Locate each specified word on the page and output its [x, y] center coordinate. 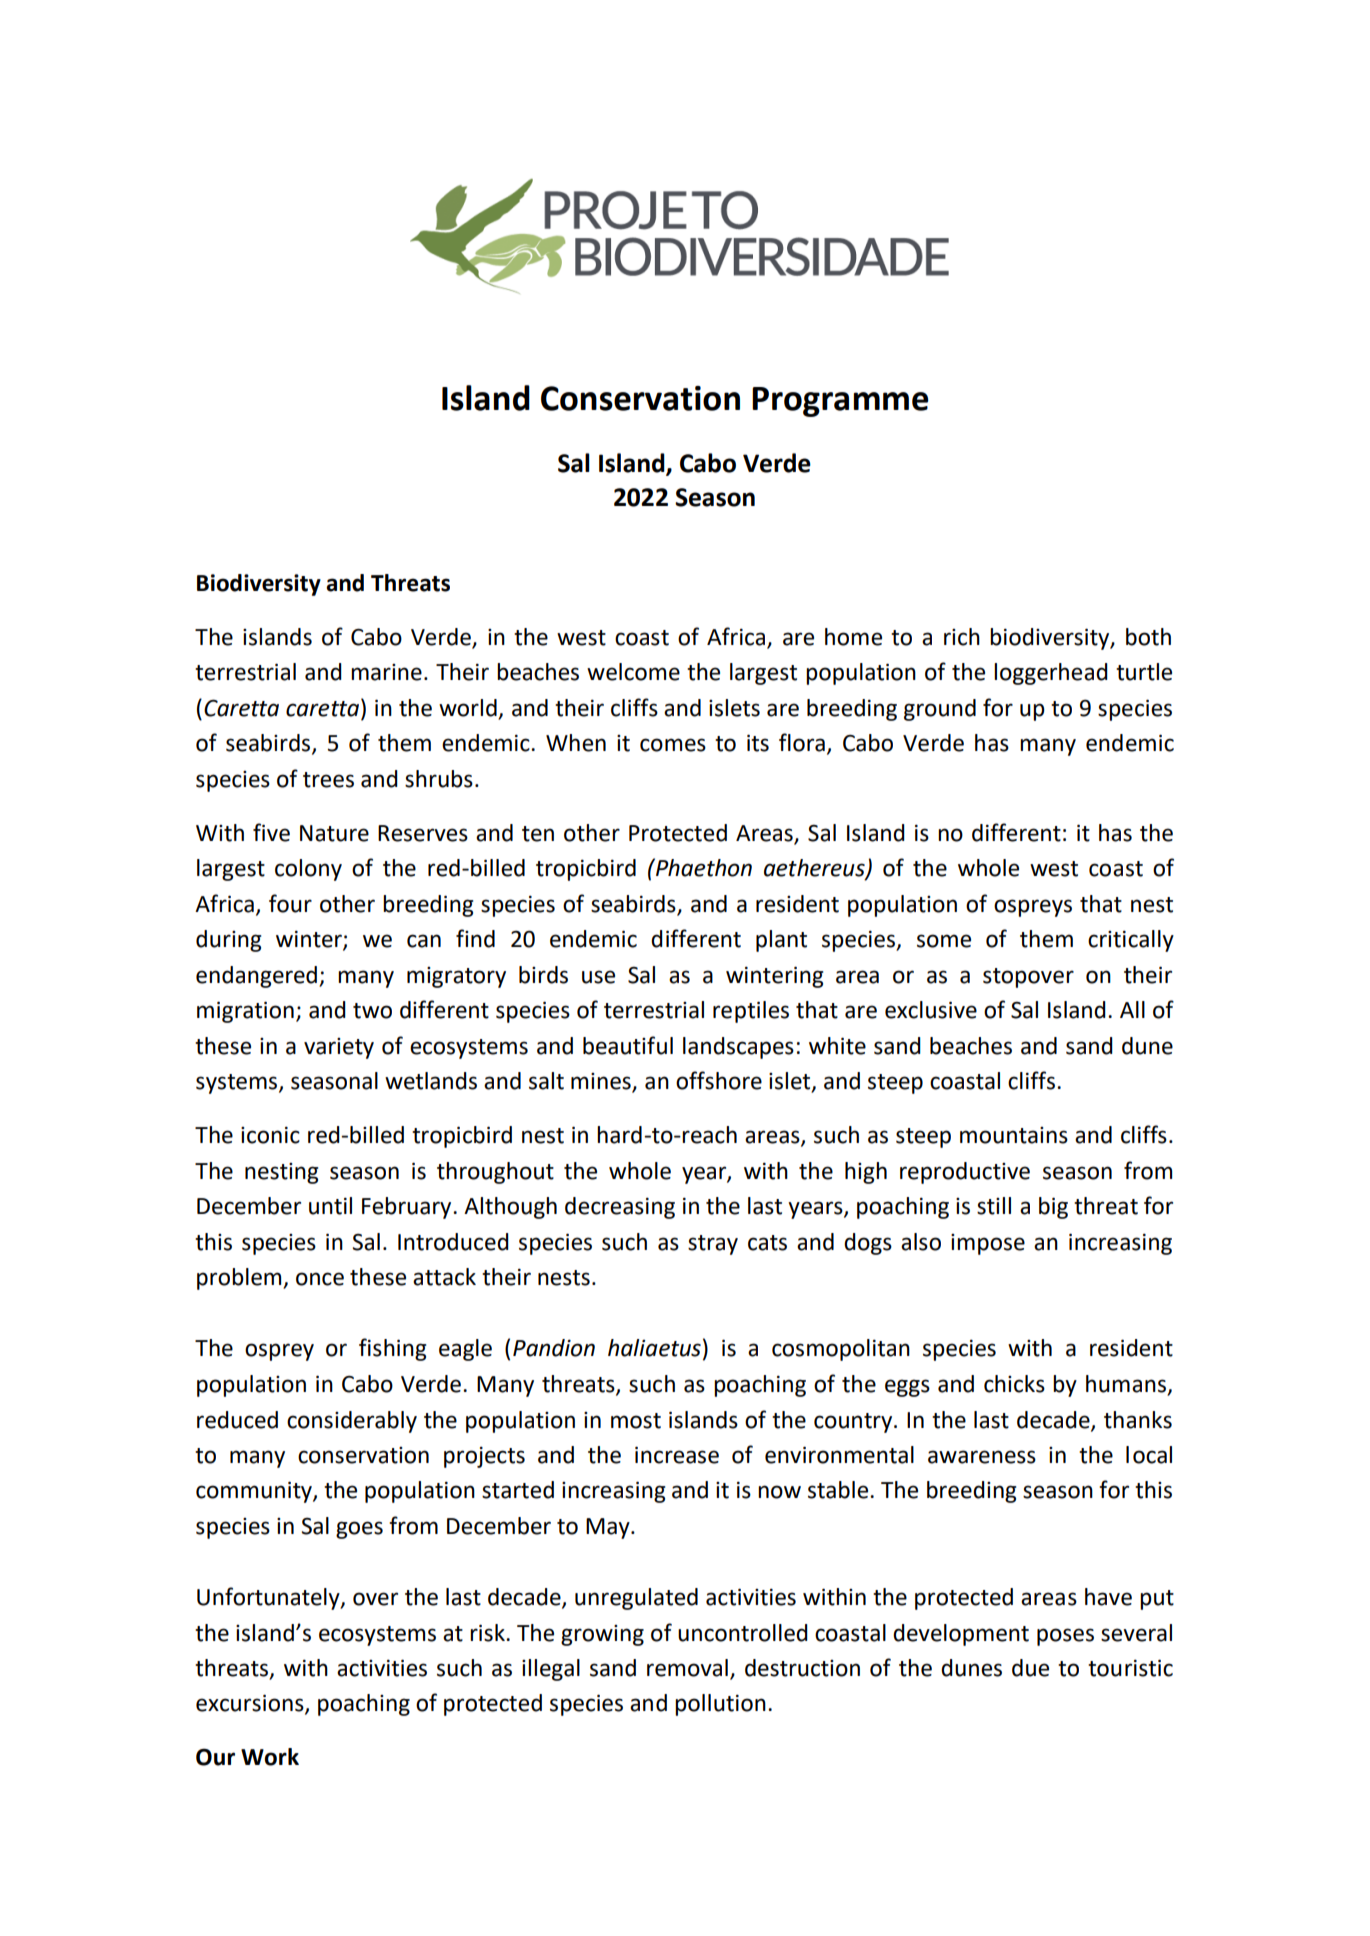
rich [962, 637]
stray [713, 1245]
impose [988, 1244]
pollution [720, 1705]
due [1030, 1668]
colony [308, 870]
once [320, 1279]
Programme [840, 402]
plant [781, 941]
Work [270, 1757]
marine [386, 672]
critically [1131, 941]
